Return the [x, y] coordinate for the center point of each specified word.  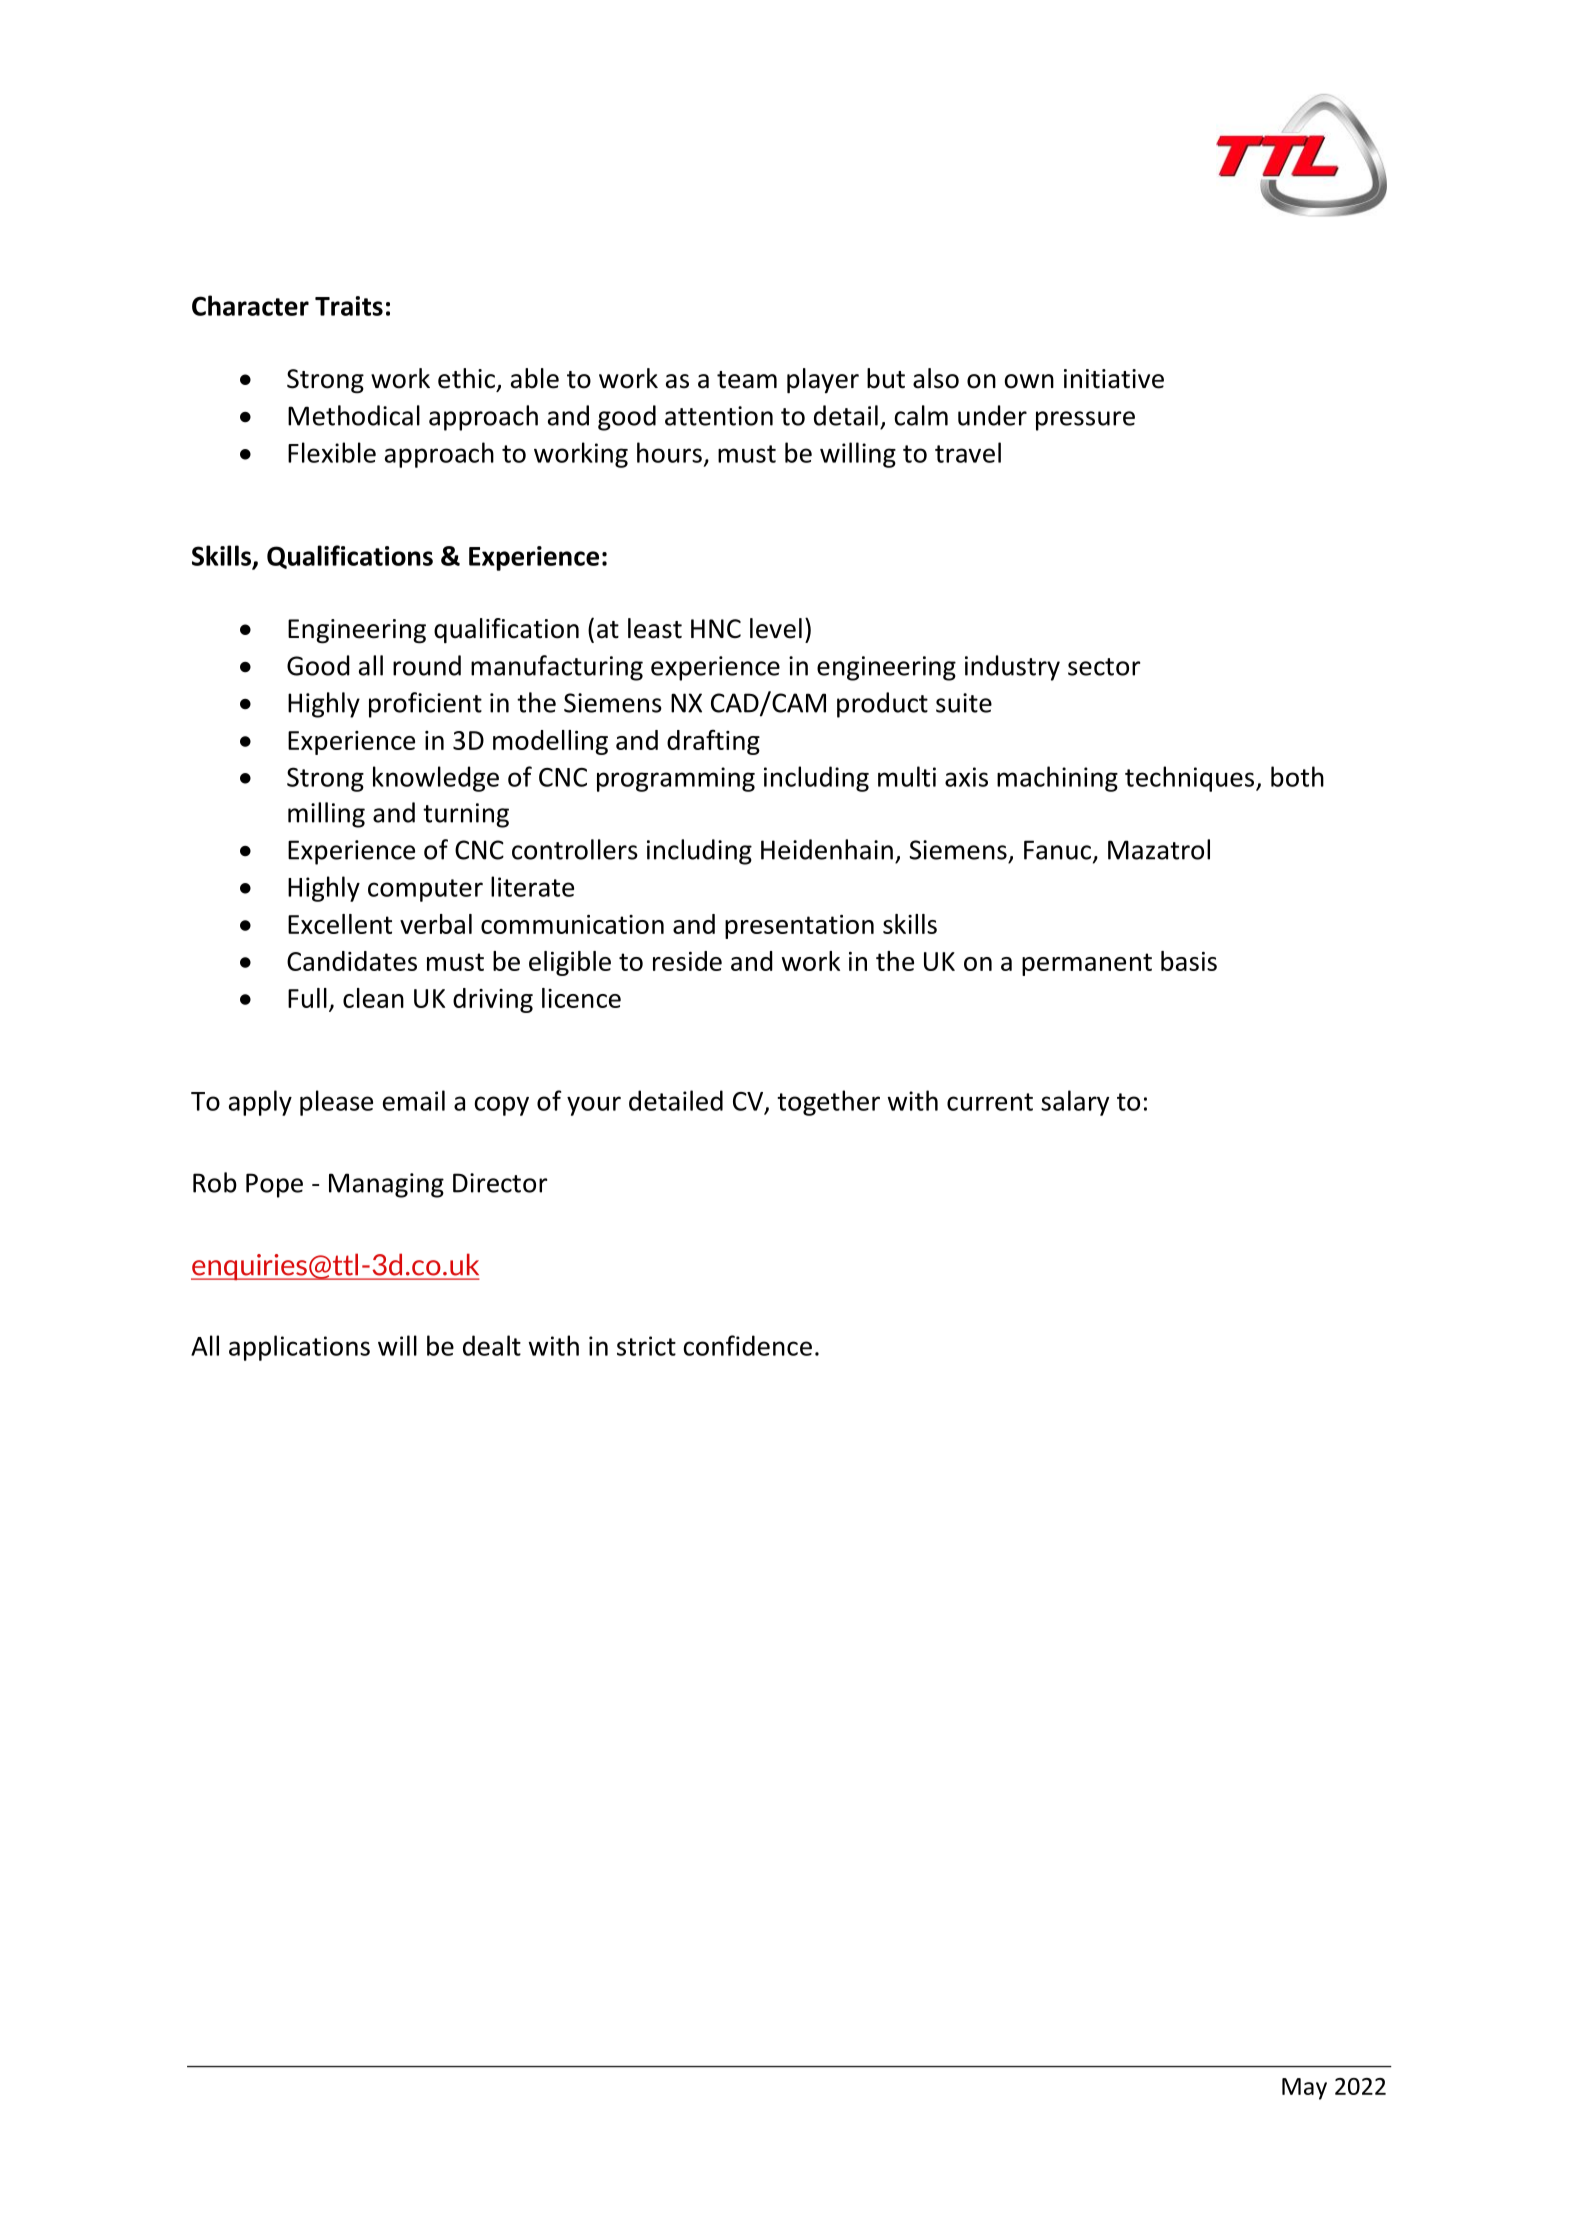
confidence [747, 1345]
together [828, 1103]
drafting [713, 742]
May [1304, 2089]
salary [1075, 1103]
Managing [386, 1185]
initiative [1114, 379]
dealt [492, 1345]
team [747, 380]
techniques [1189, 779]
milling [326, 815]
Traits [349, 306]
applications [299, 1348]
